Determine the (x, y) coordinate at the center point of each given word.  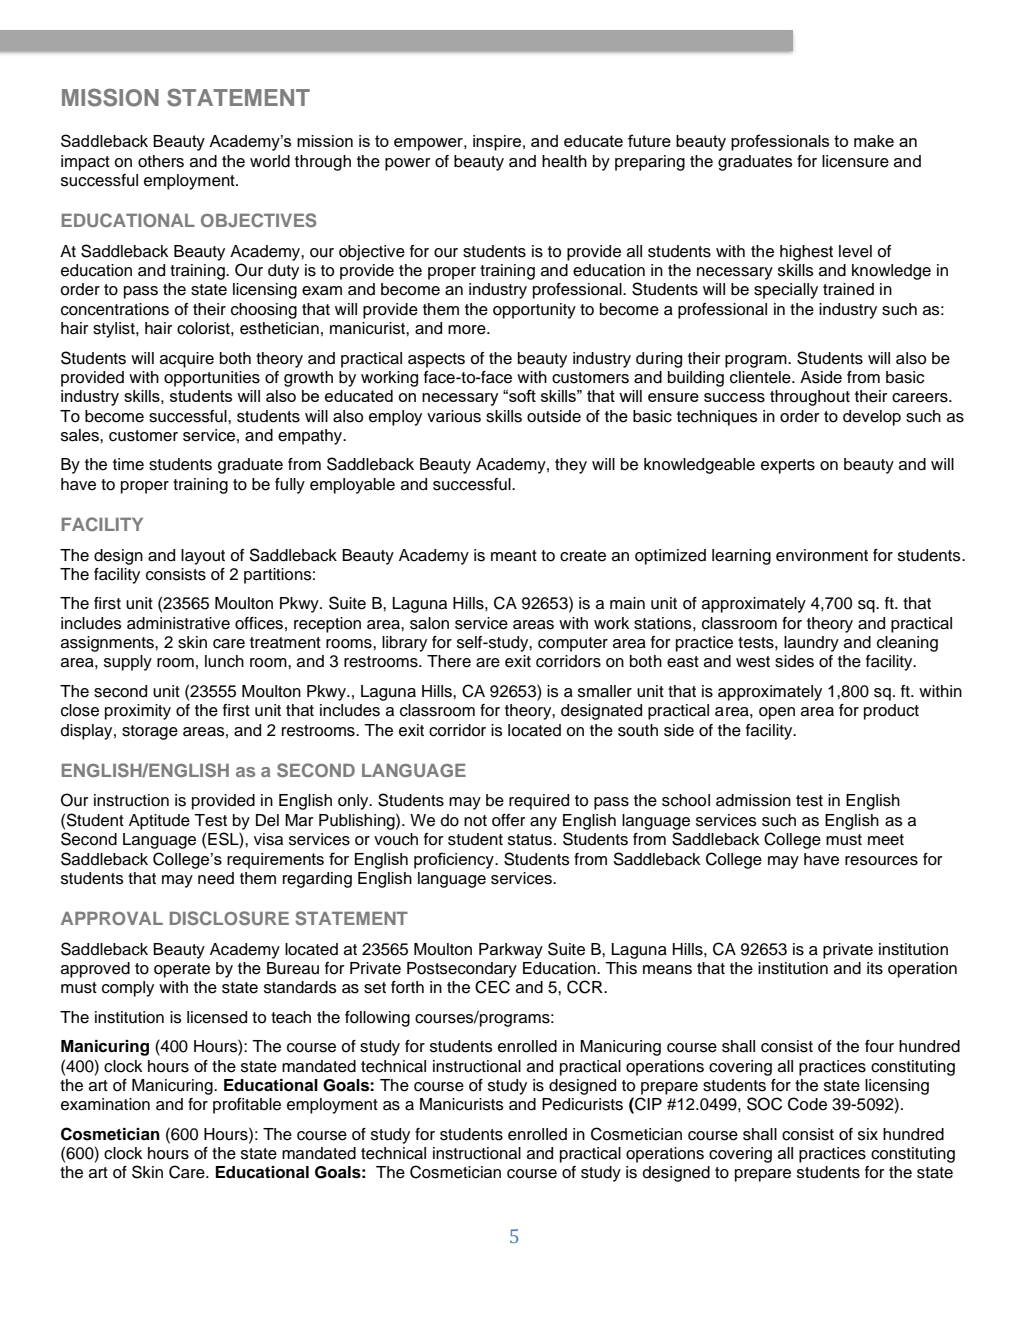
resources (881, 861)
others (161, 161)
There (449, 661)
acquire (187, 360)
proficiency (455, 860)
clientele (761, 377)
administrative (178, 623)
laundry (811, 644)
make (874, 141)
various (454, 416)
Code (807, 1104)
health (564, 161)
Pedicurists (582, 1104)
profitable (247, 1106)
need (216, 878)
